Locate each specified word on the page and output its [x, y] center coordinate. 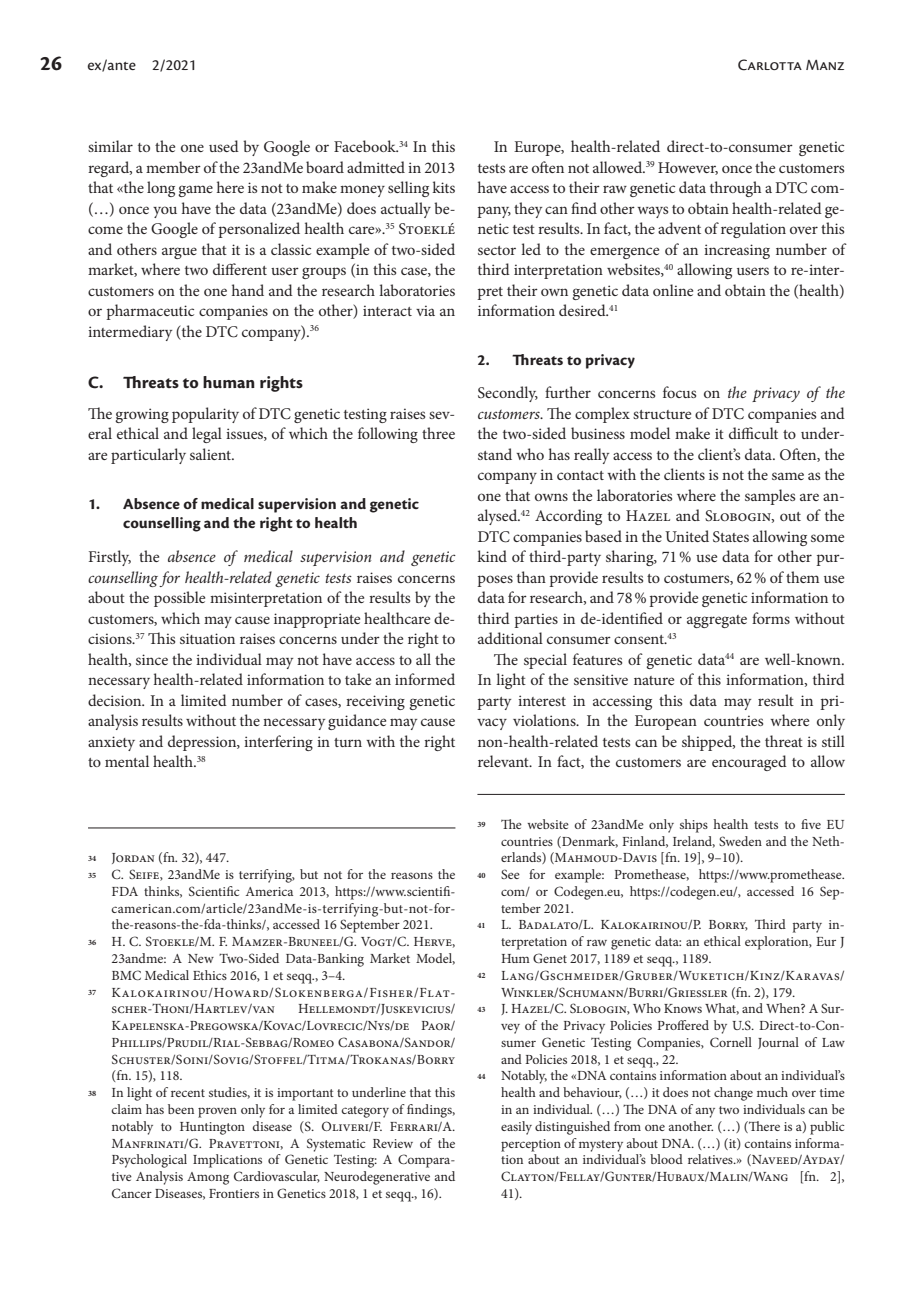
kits [443, 187]
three [438, 433]
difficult [753, 433]
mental [127, 761]
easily [516, 1128]
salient [212, 454]
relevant [504, 761]
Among [208, 1178]
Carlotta [770, 65]
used [224, 146]
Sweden [740, 841]
